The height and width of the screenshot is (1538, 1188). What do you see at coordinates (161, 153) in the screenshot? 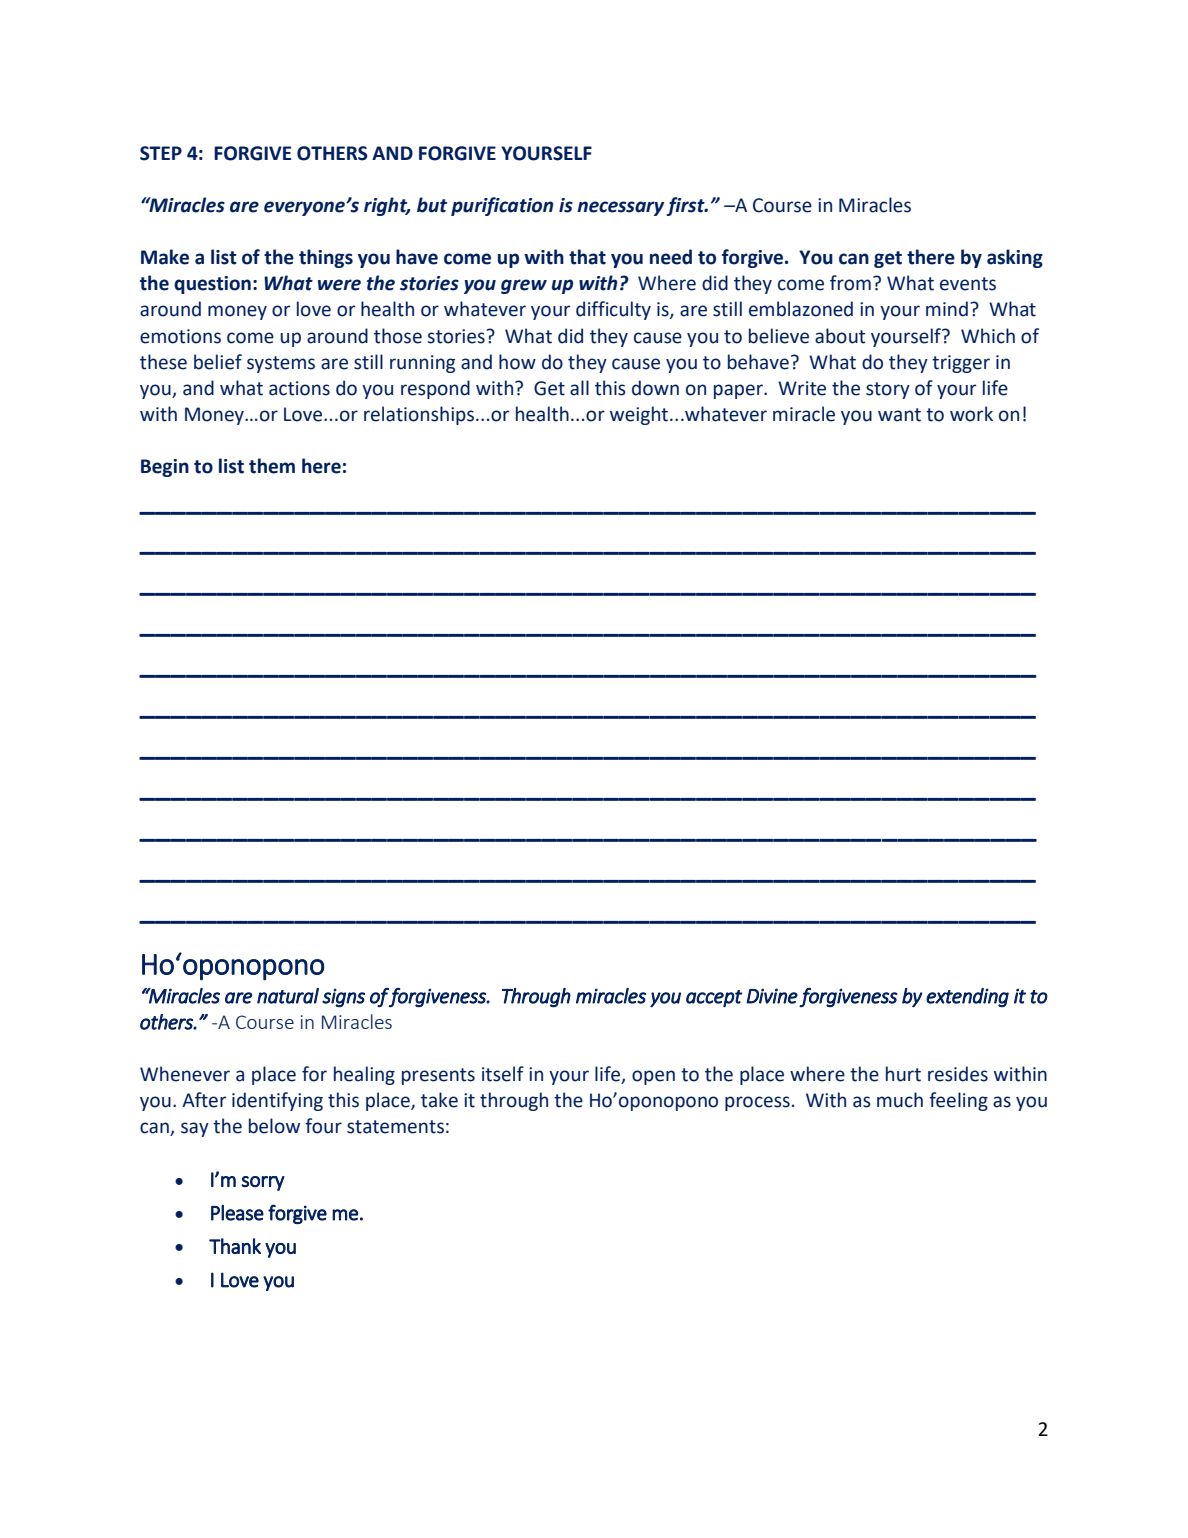
I see `STEP` at bounding box center [161, 153].
